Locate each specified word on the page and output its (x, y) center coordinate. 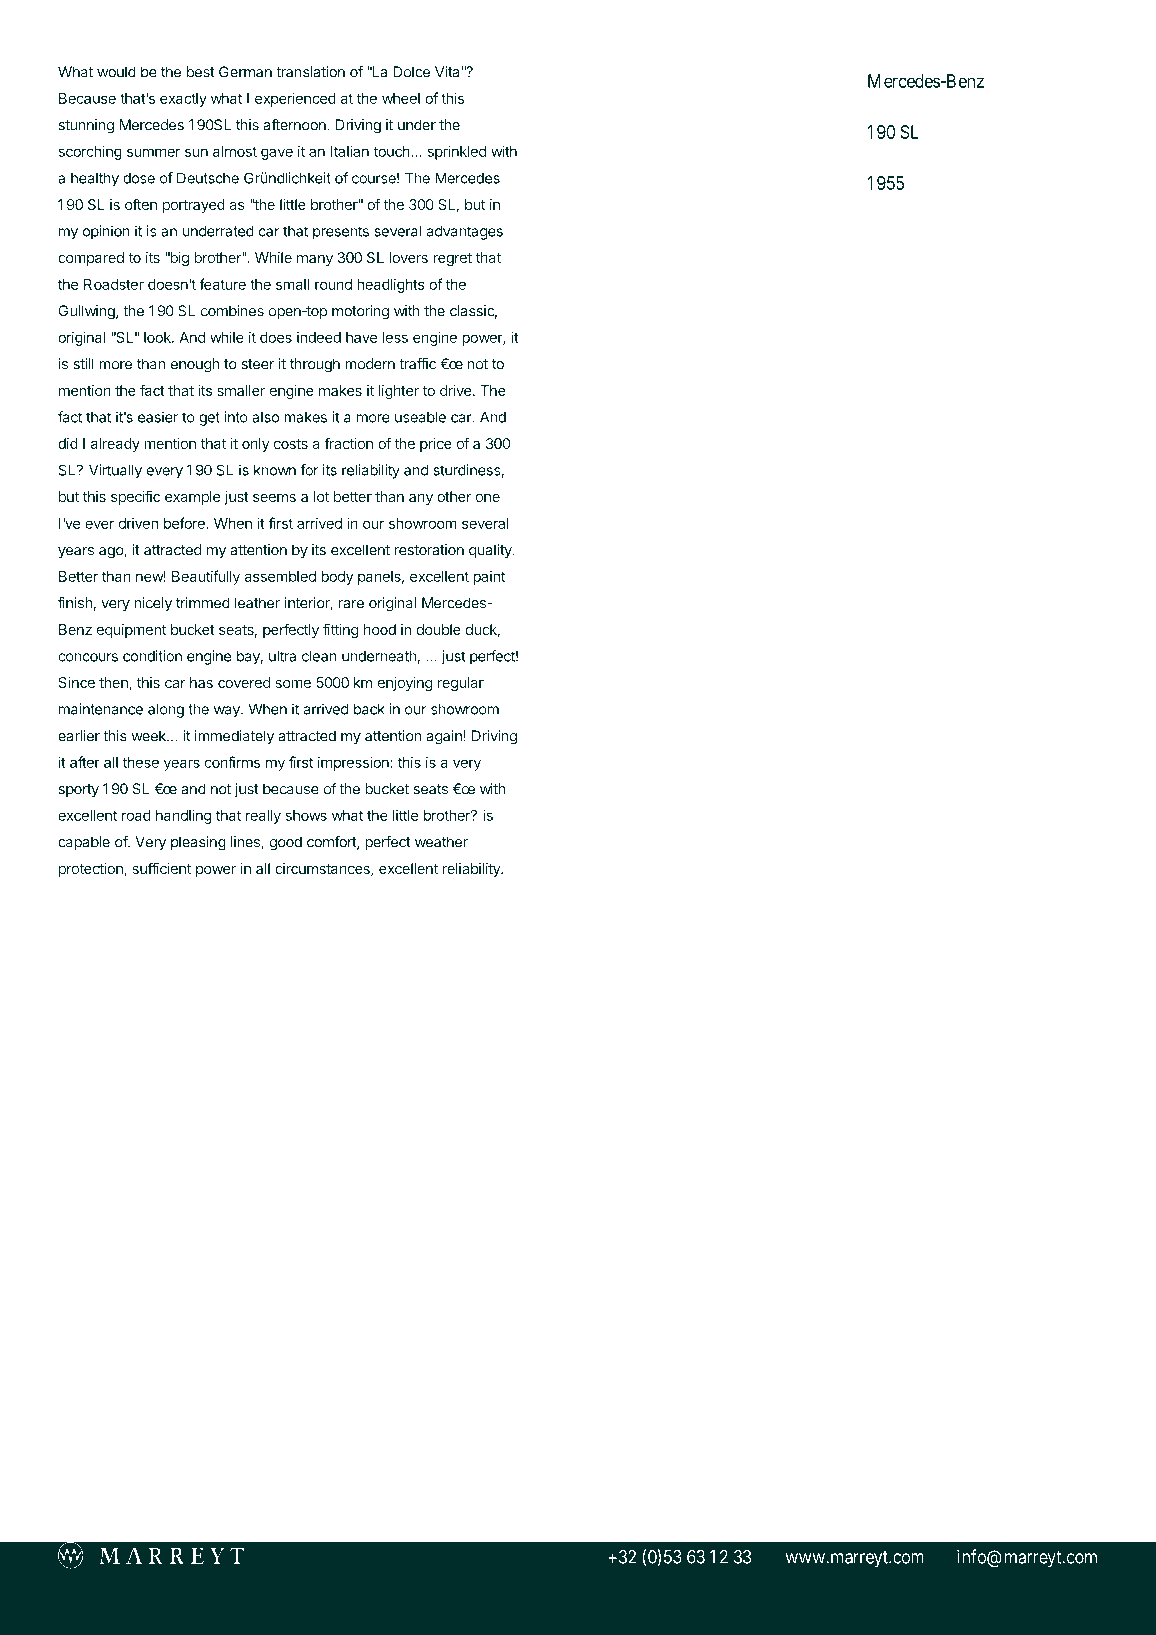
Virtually (115, 471)
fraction (348, 443)
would (116, 72)
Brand (655, 78)
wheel (401, 98)
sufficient (161, 868)
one (488, 498)
